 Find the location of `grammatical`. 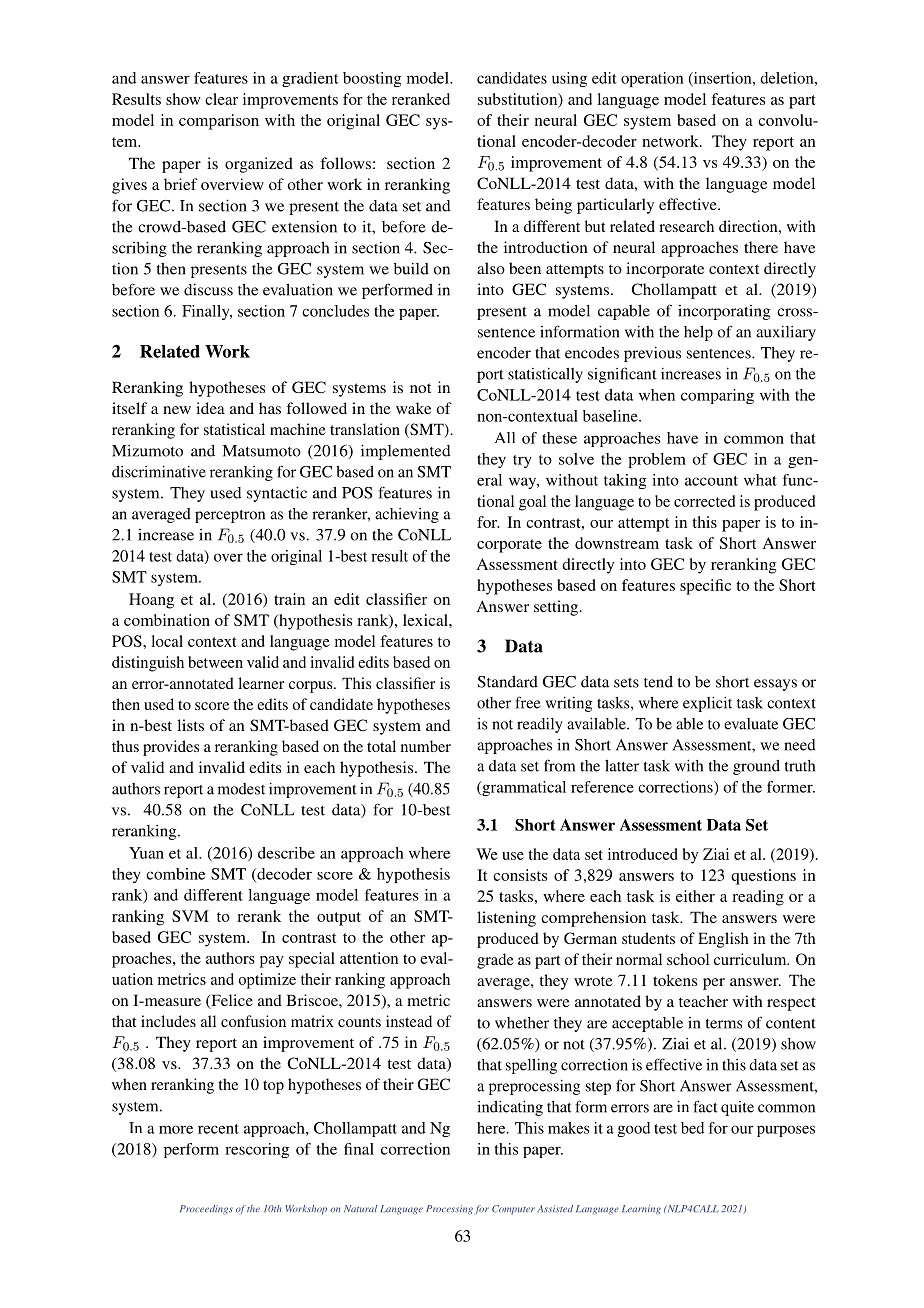

grammatical is located at coordinates (523, 788).
